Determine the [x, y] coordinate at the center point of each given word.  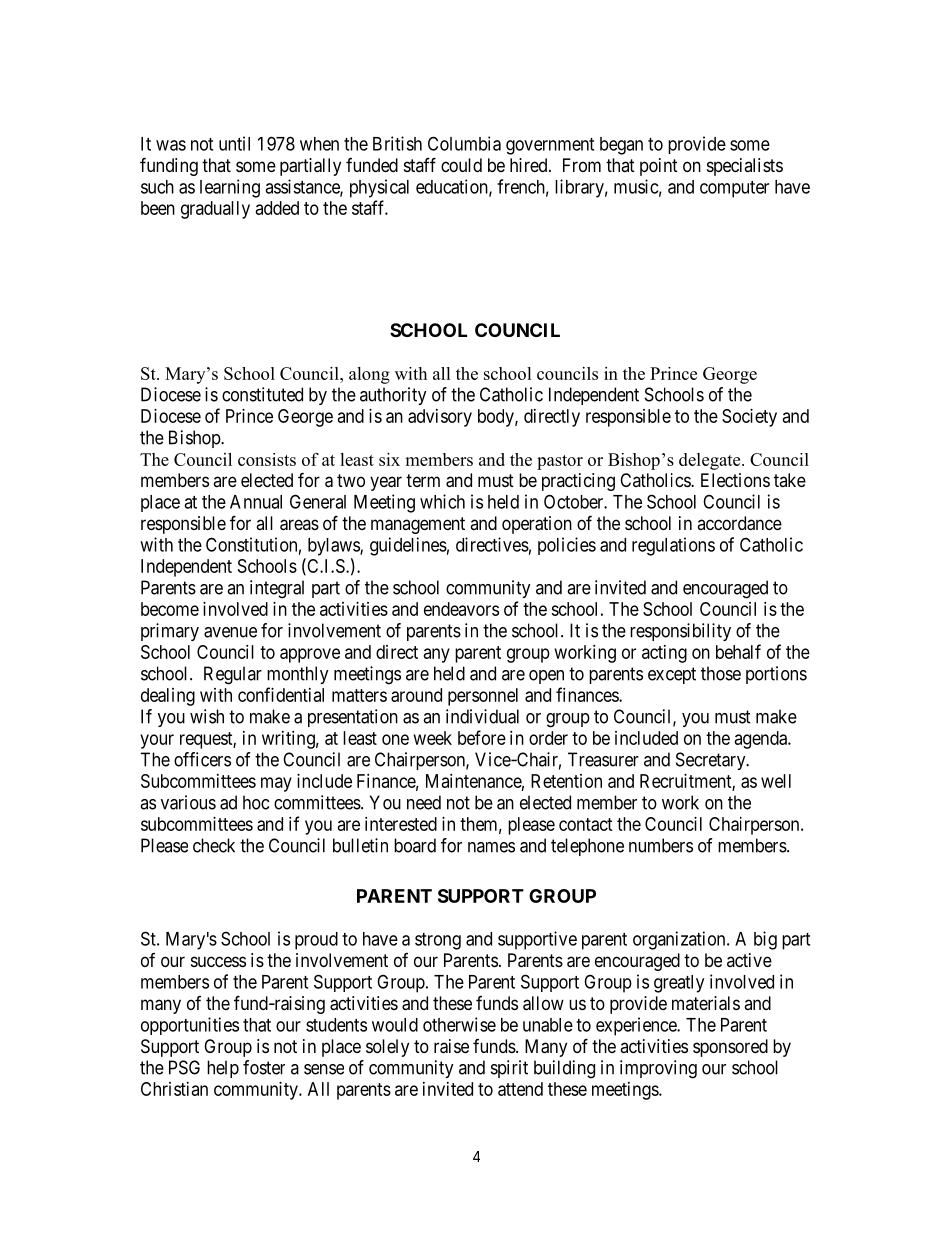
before [482, 737]
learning [230, 188]
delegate [711, 461]
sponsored [730, 1048]
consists [267, 459]
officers [202, 759]
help [223, 1069]
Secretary [712, 761]
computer [734, 189]
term [423, 480]
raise [451, 1046]
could [461, 165]
